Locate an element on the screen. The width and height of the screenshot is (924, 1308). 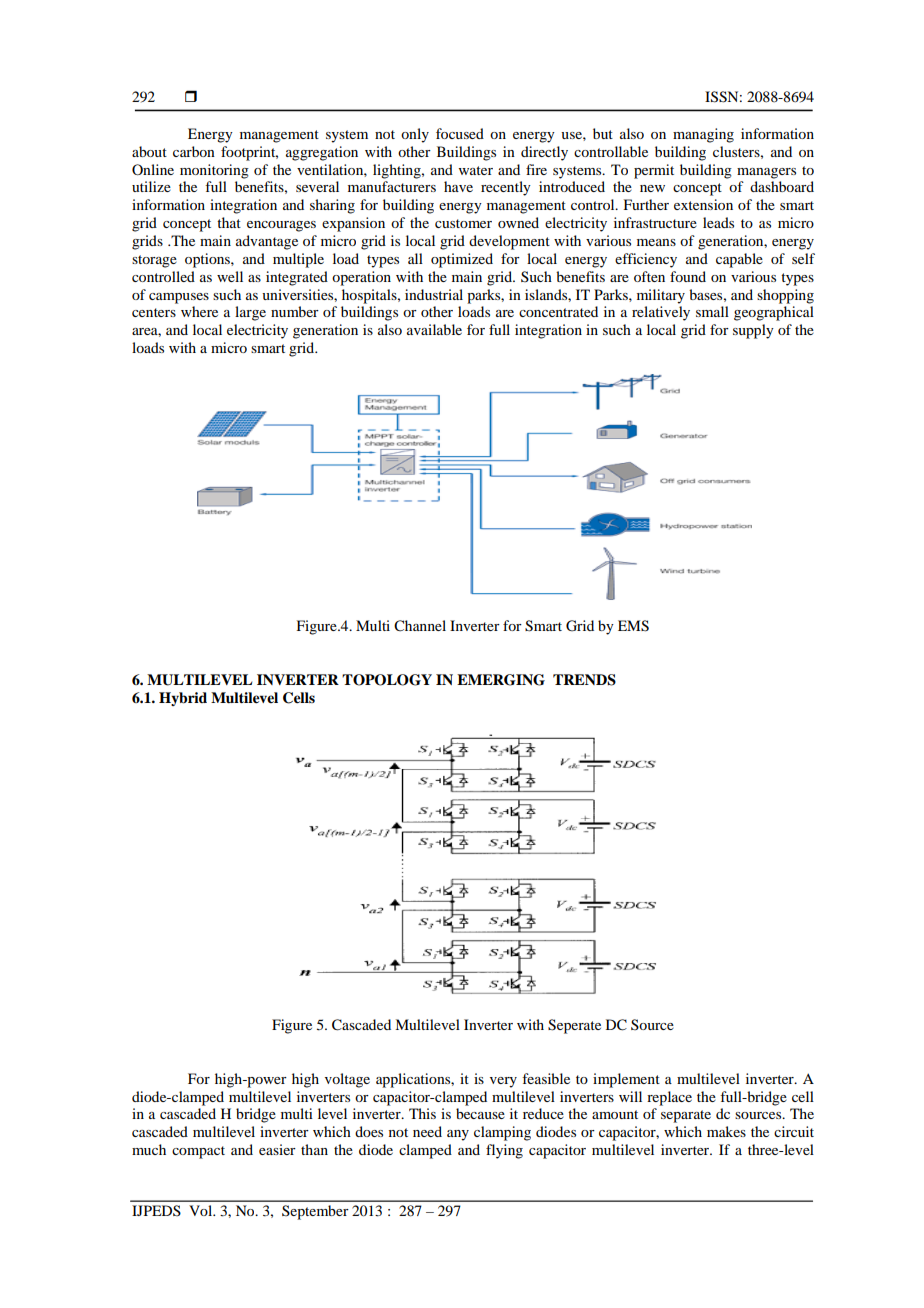
managers is located at coordinates (766, 173).
